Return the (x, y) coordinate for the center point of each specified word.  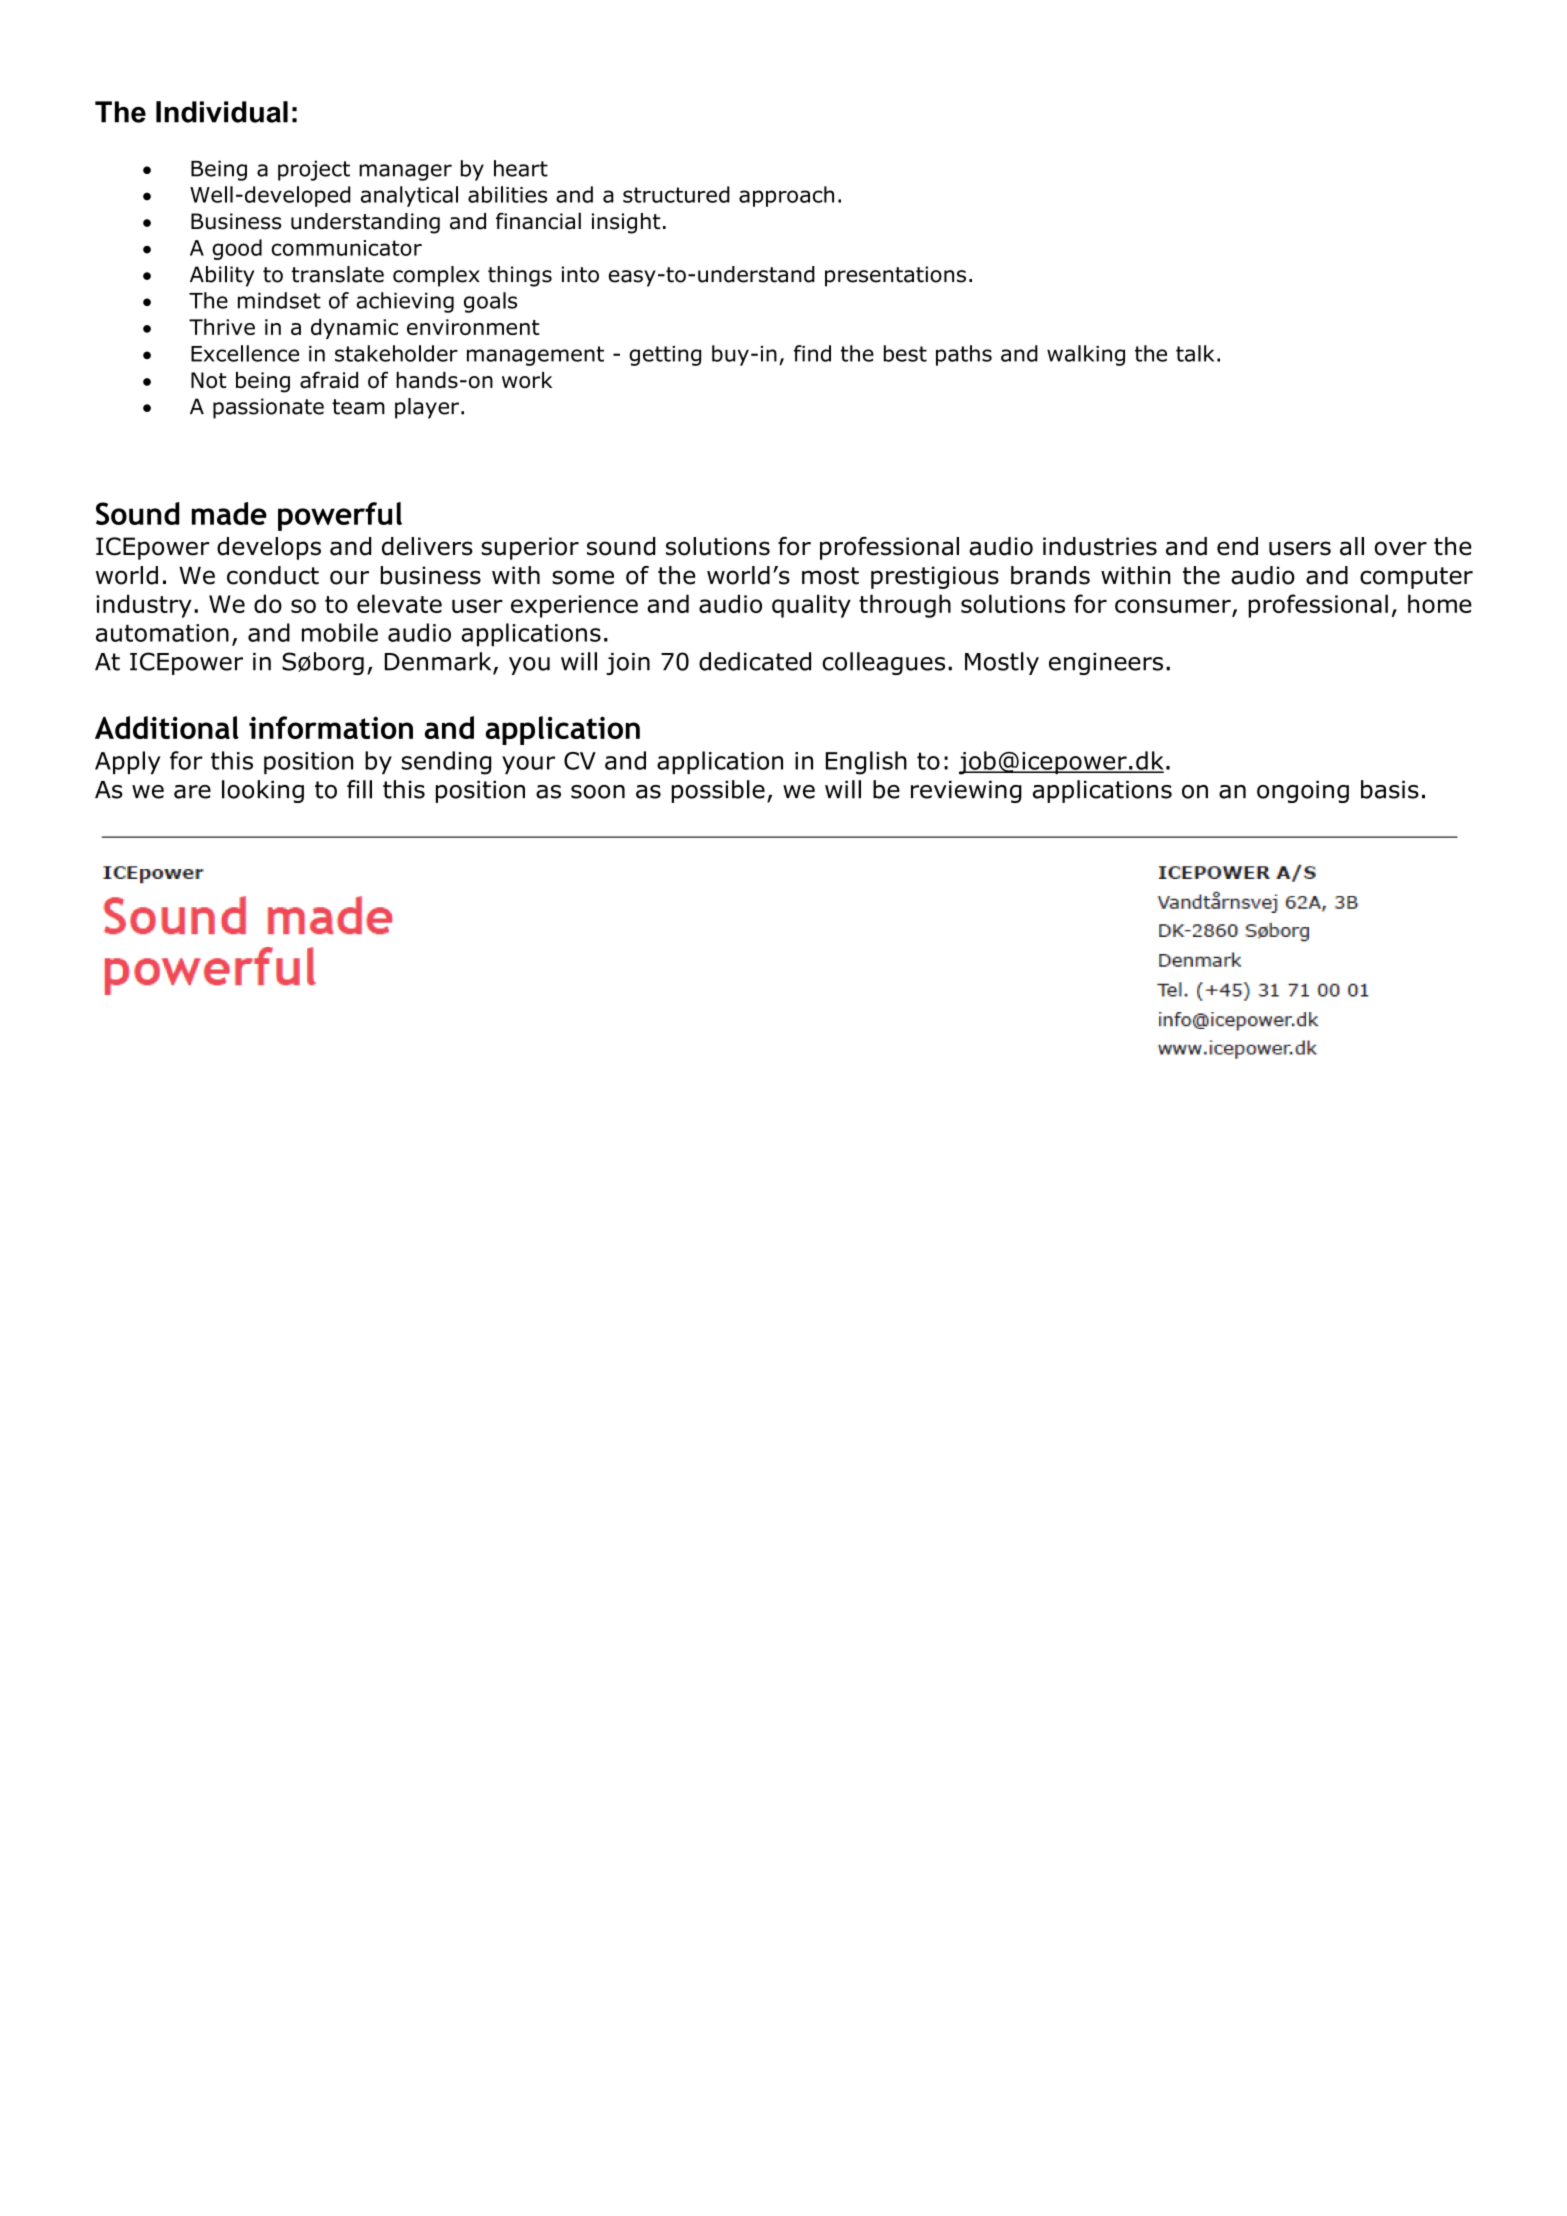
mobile (340, 632)
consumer (1174, 607)
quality (811, 606)
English (866, 763)
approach (786, 196)
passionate (268, 408)
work (527, 380)
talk (1195, 353)
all (1352, 546)
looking (263, 791)
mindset (279, 300)
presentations (895, 276)
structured (676, 194)
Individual (222, 112)
